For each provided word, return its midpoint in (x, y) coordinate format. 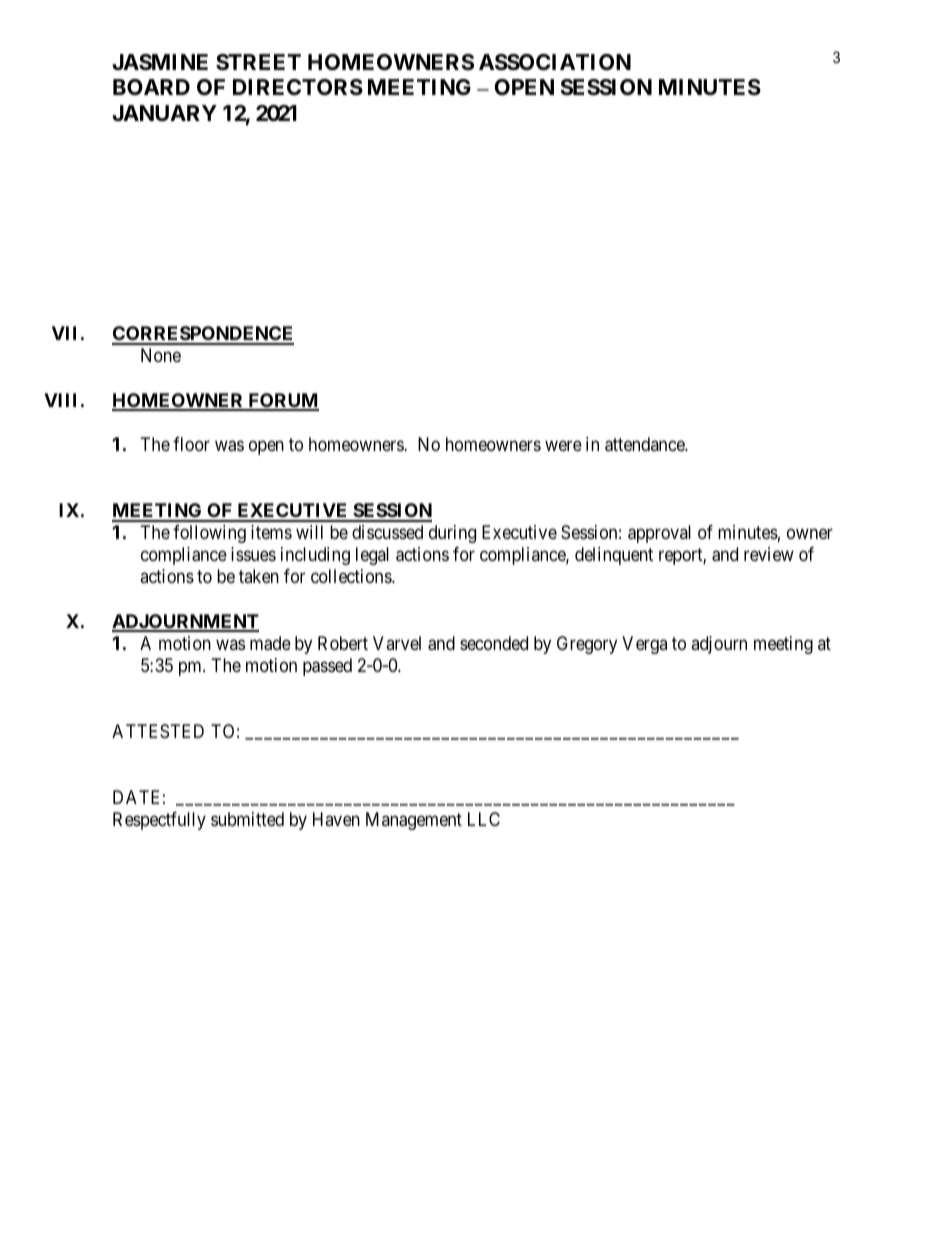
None (161, 355)
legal (372, 556)
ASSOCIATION (555, 62)
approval (659, 534)
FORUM (282, 401)
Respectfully (159, 821)
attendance (645, 444)
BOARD (151, 87)
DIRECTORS (298, 87)
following (209, 534)
